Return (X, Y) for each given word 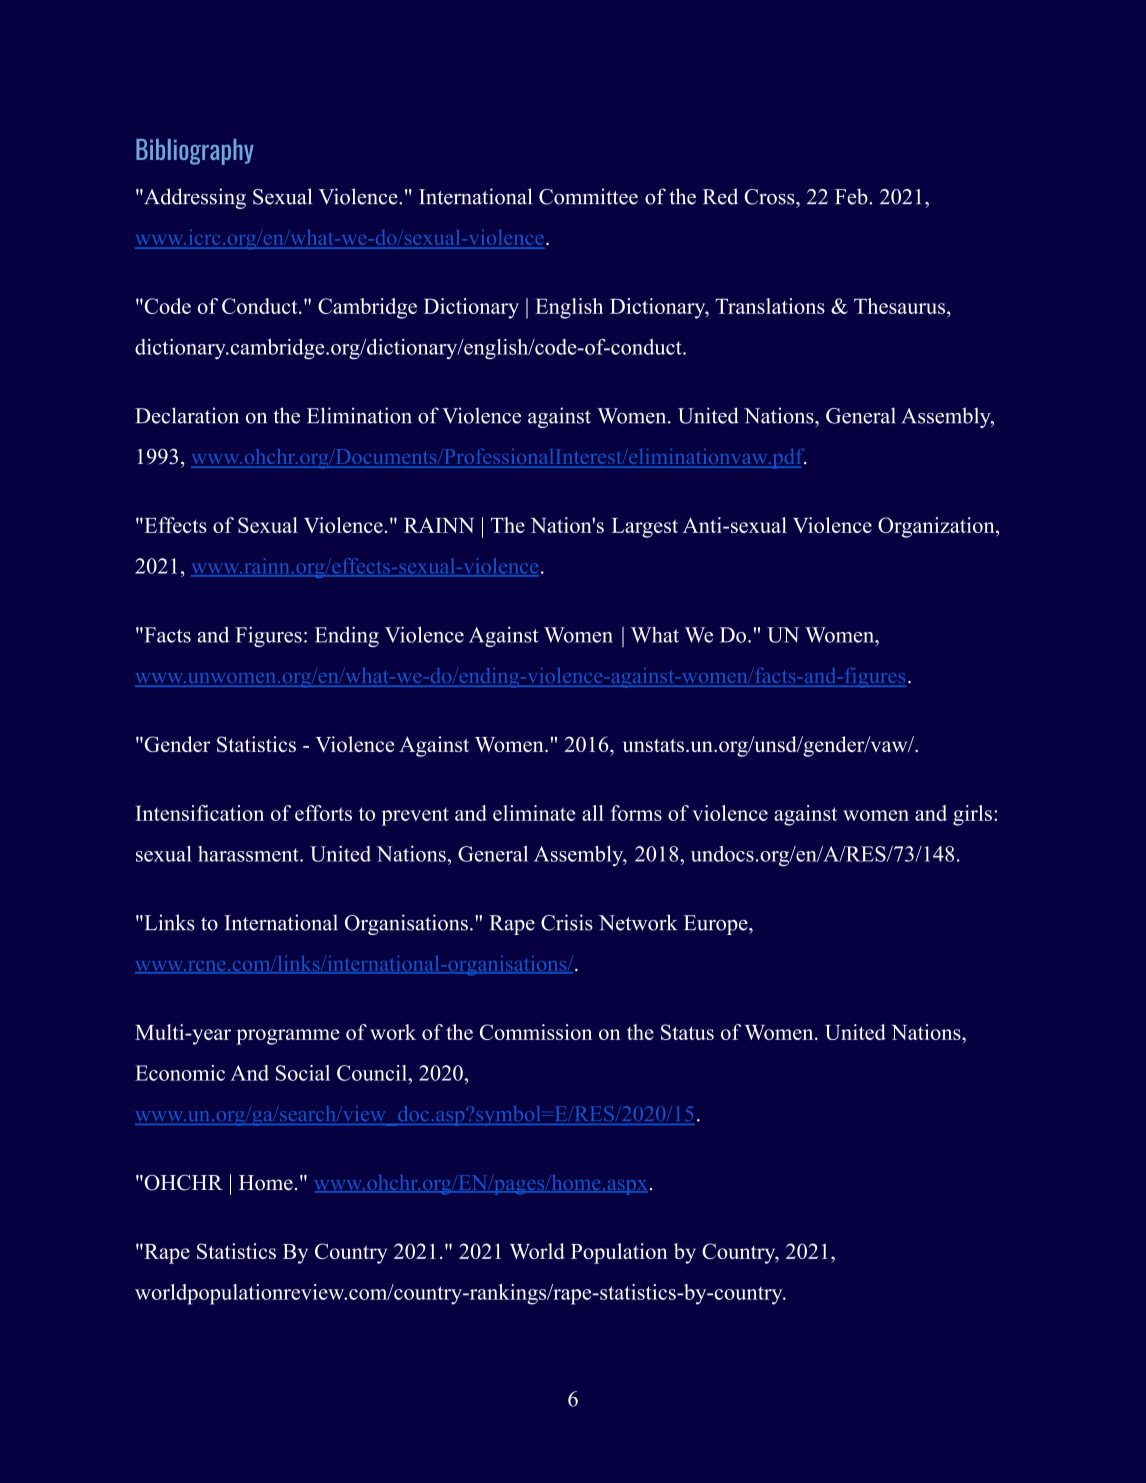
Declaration (187, 415)
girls (972, 815)
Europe (717, 925)
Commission (536, 1032)
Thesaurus (901, 306)
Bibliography (195, 152)
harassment (249, 854)
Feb (852, 196)
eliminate (534, 813)
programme (288, 1037)
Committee (588, 196)
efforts (323, 813)
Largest (645, 528)
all (593, 813)
